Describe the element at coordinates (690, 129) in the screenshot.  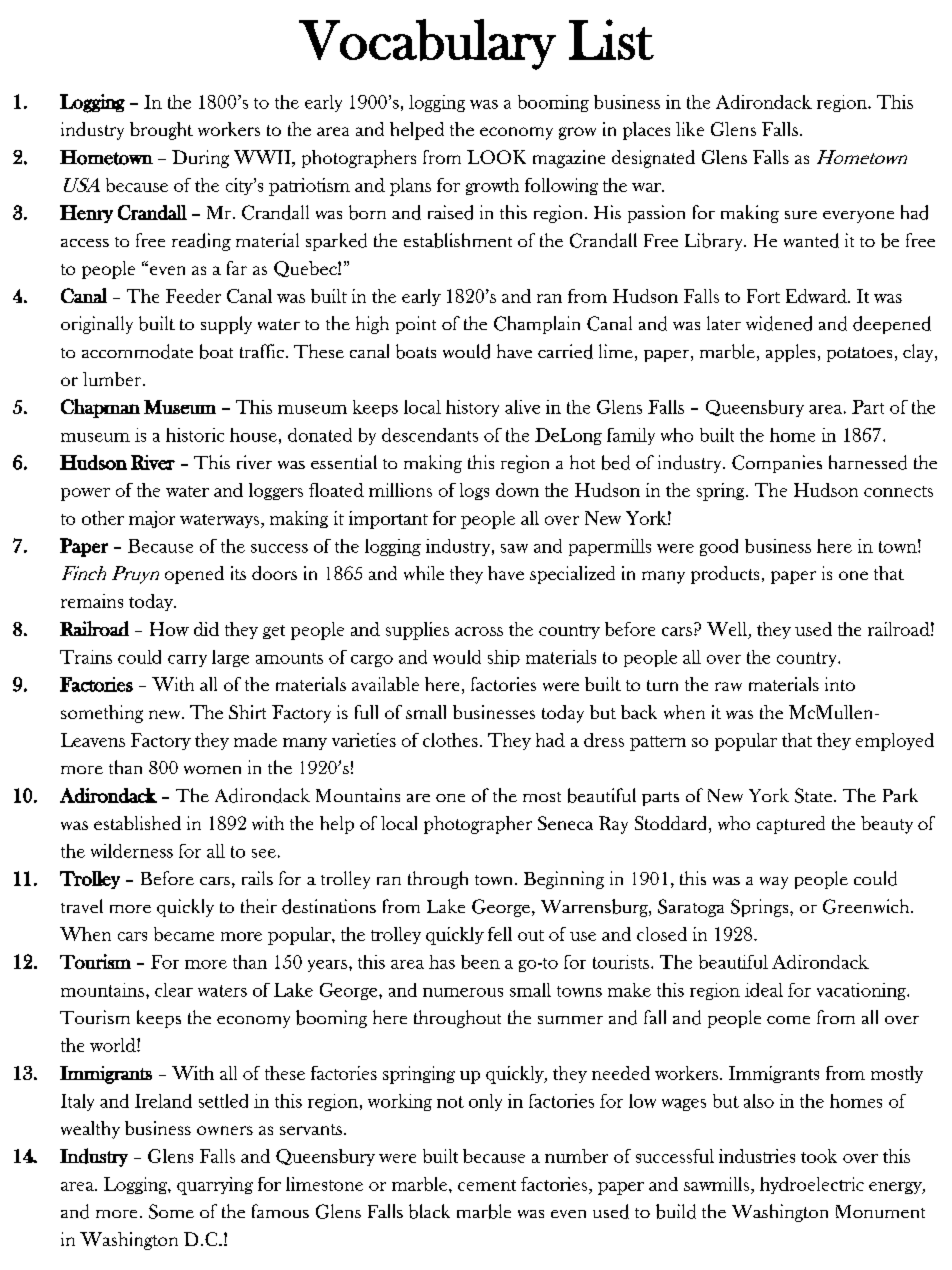
I see `like` at that location.
